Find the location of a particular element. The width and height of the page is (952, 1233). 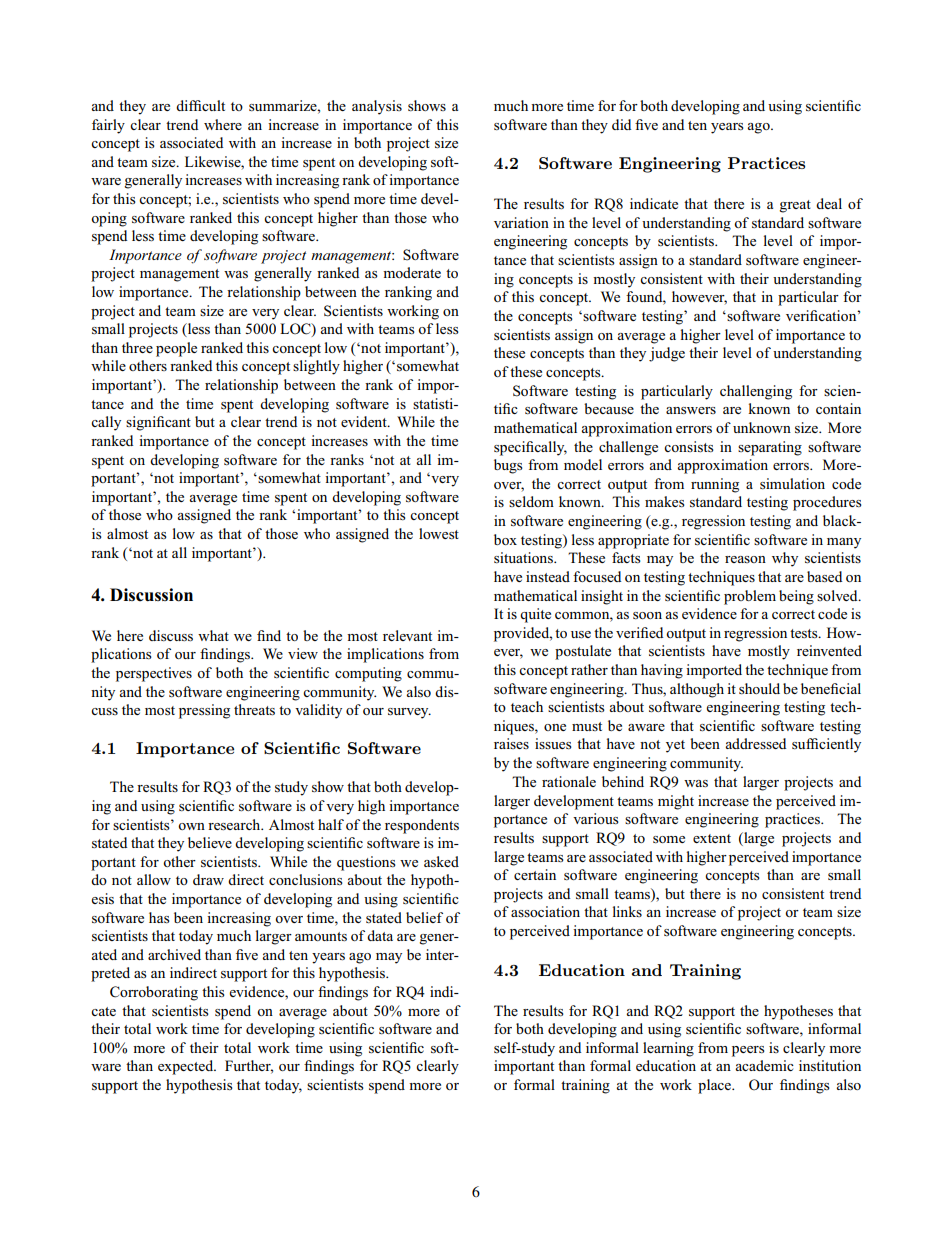

challenging is located at coordinates (756, 392).
